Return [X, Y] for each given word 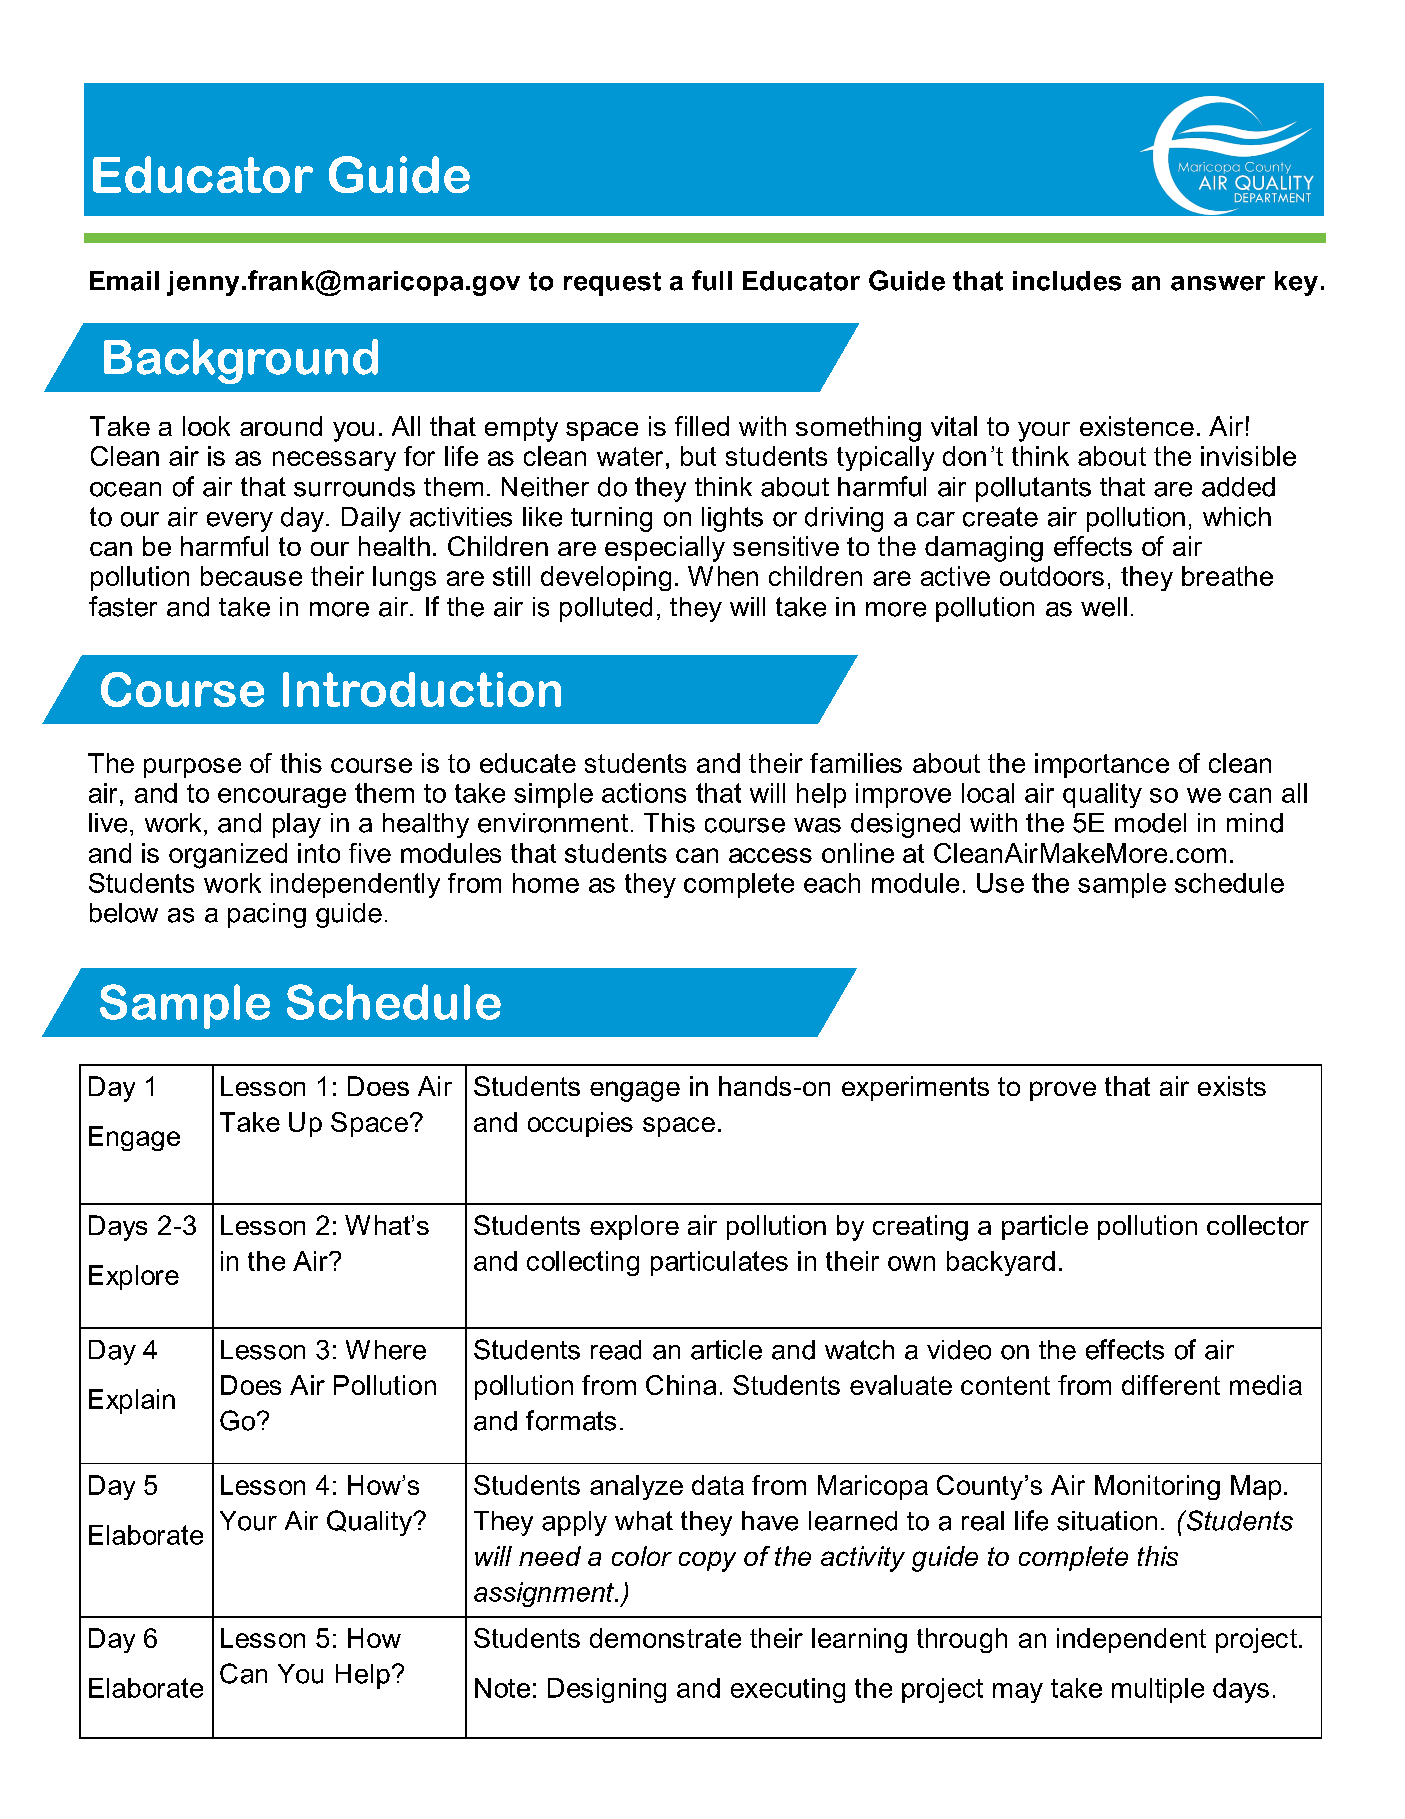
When [723, 576]
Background [241, 361]
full [712, 280]
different [1171, 1385]
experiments [915, 1088]
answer [1218, 283]
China [681, 1385]
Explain [132, 1401]
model [1150, 823]
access [770, 855]
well [1104, 607]
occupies [580, 1124]
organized [228, 856]
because [251, 576]
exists [1232, 1086]
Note [502, 1688]
